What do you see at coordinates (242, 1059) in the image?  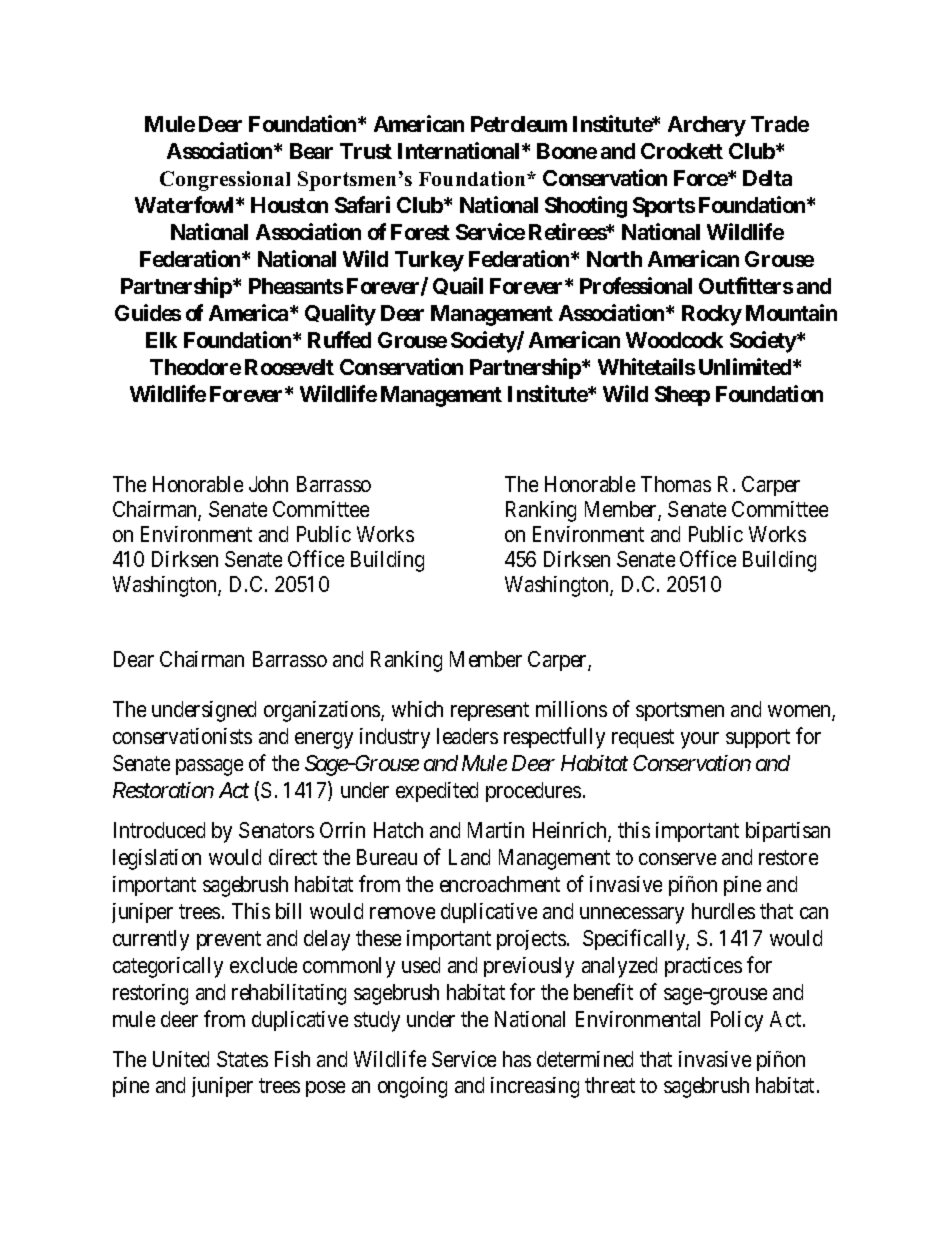 I see `States` at bounding box center [242, 1059].
